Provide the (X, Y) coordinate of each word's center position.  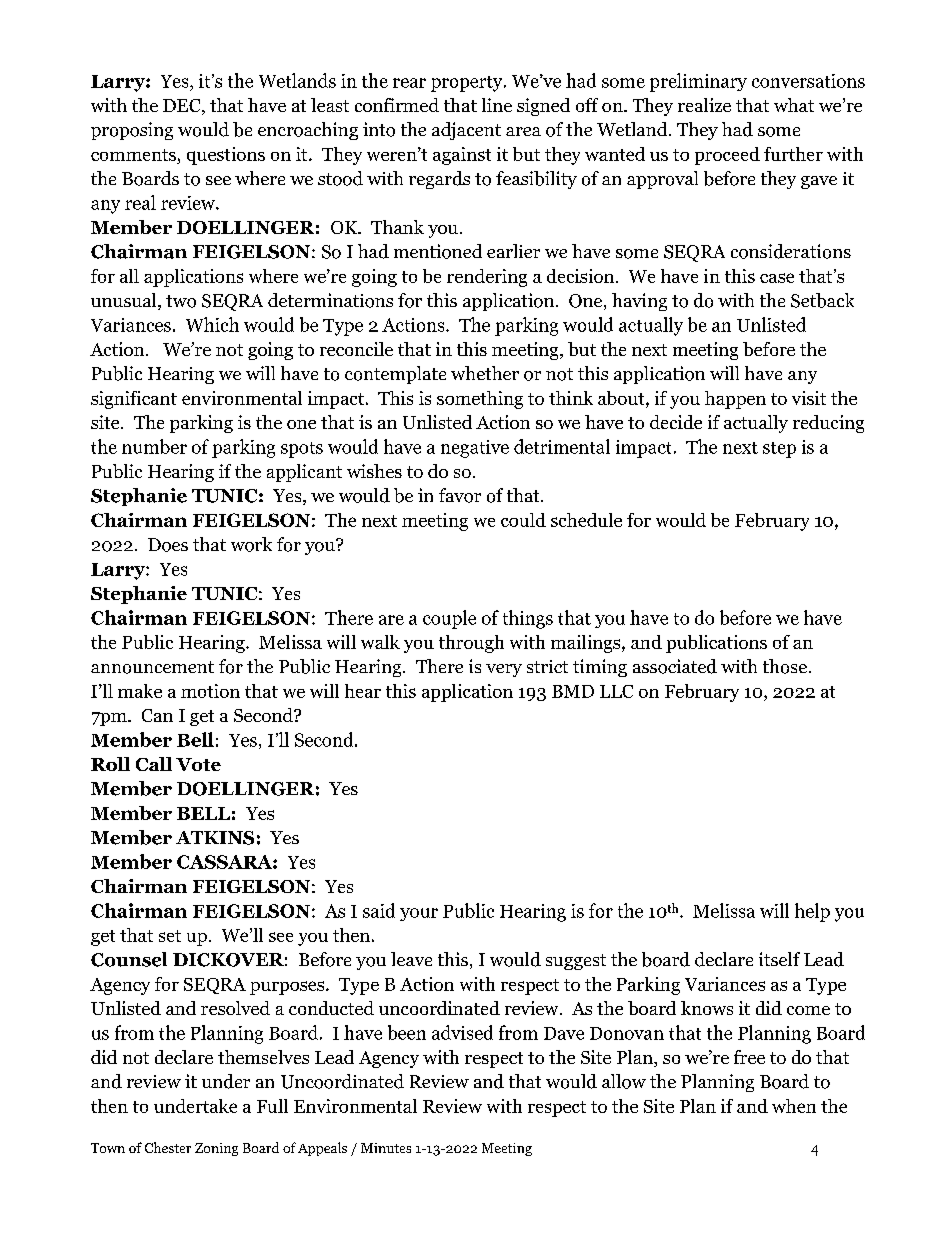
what (794, 105)
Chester (168, 1147)
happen (735, 400)
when (794, 1106)
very (504, 670)
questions (226, 156)
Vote (198, 764)
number (154, 446)
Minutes (386, 1148)
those (785, 666)
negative (475, 449)
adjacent (466, 131)
